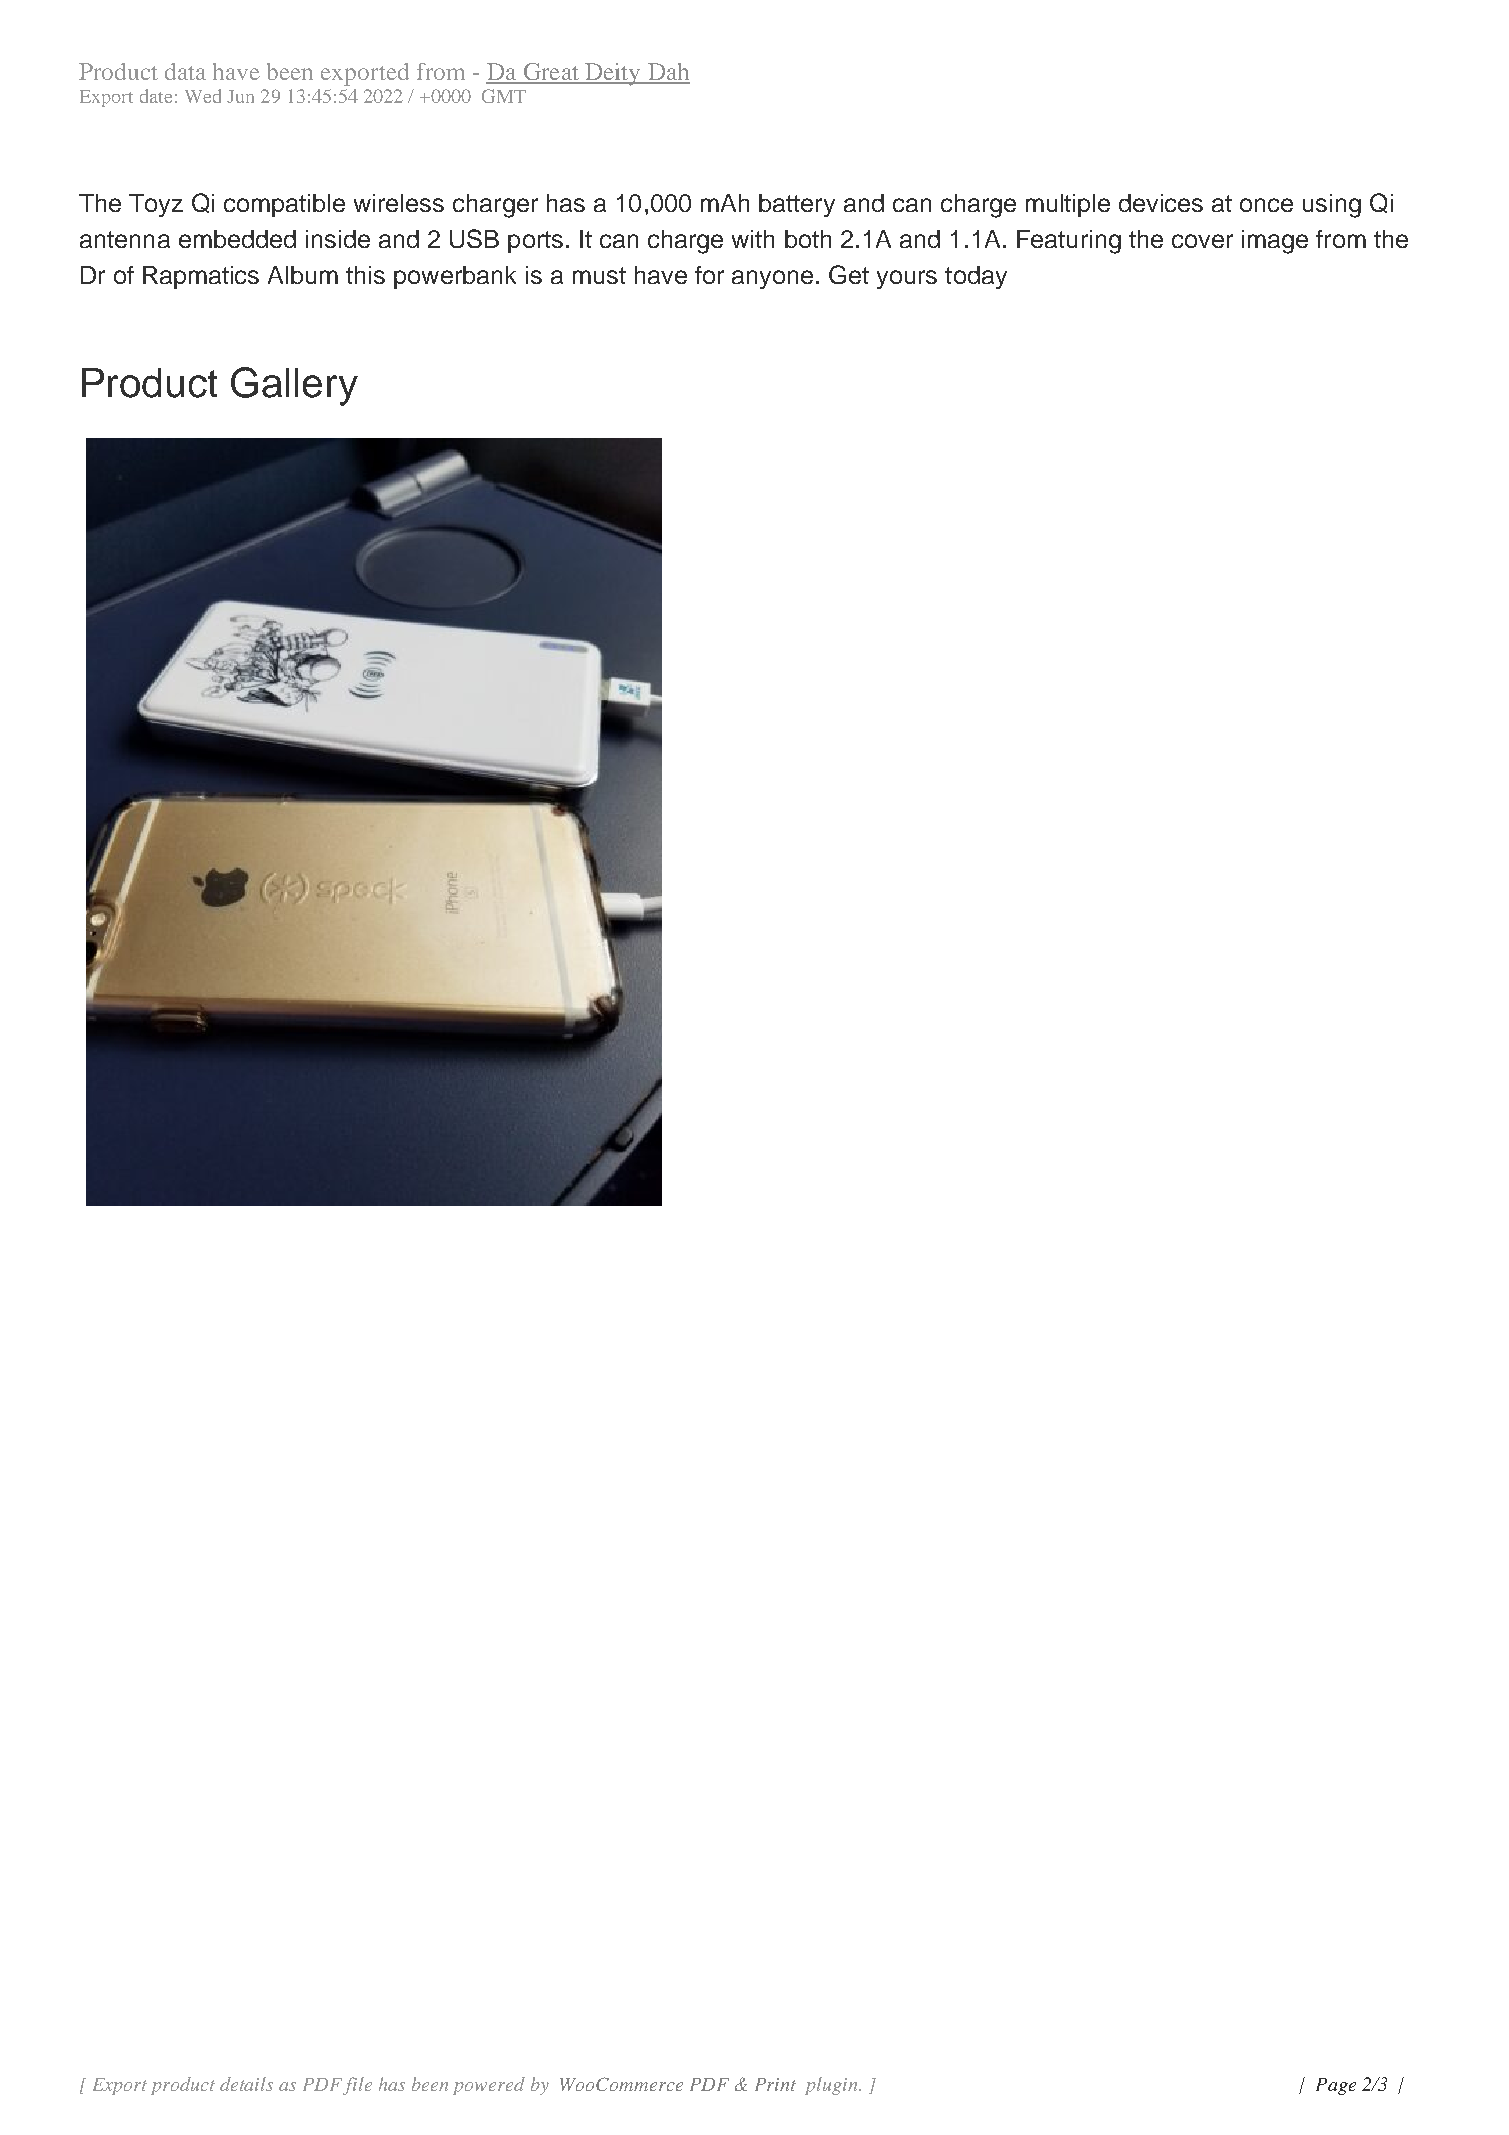  What do you see at coordinates (357, 2086) in the screenshot?
I see `file` at bounding box center [357, 2086].
